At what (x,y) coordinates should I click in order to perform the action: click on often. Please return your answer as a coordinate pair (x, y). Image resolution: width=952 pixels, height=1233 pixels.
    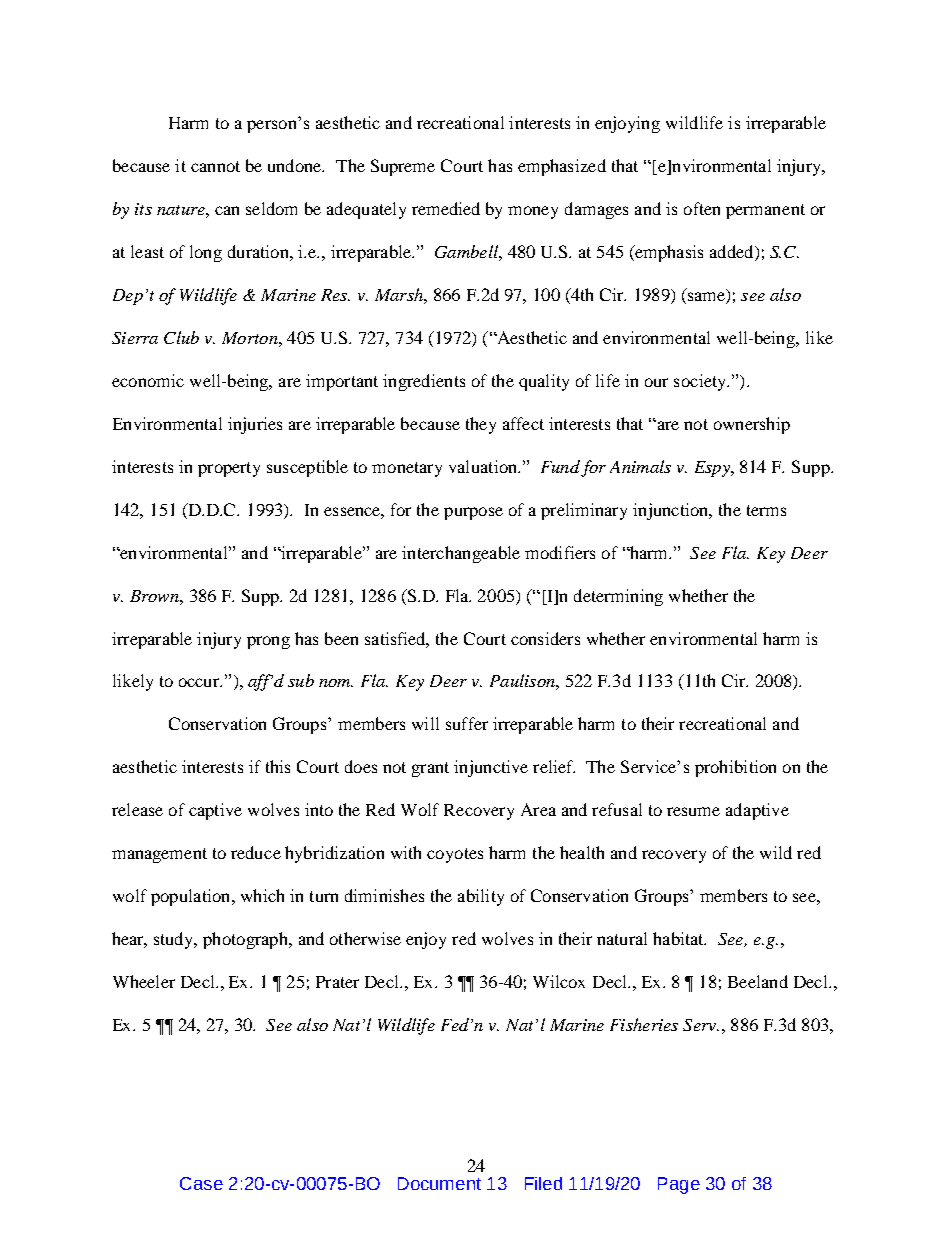
    Looking at the image, I should click on (702, 208).
